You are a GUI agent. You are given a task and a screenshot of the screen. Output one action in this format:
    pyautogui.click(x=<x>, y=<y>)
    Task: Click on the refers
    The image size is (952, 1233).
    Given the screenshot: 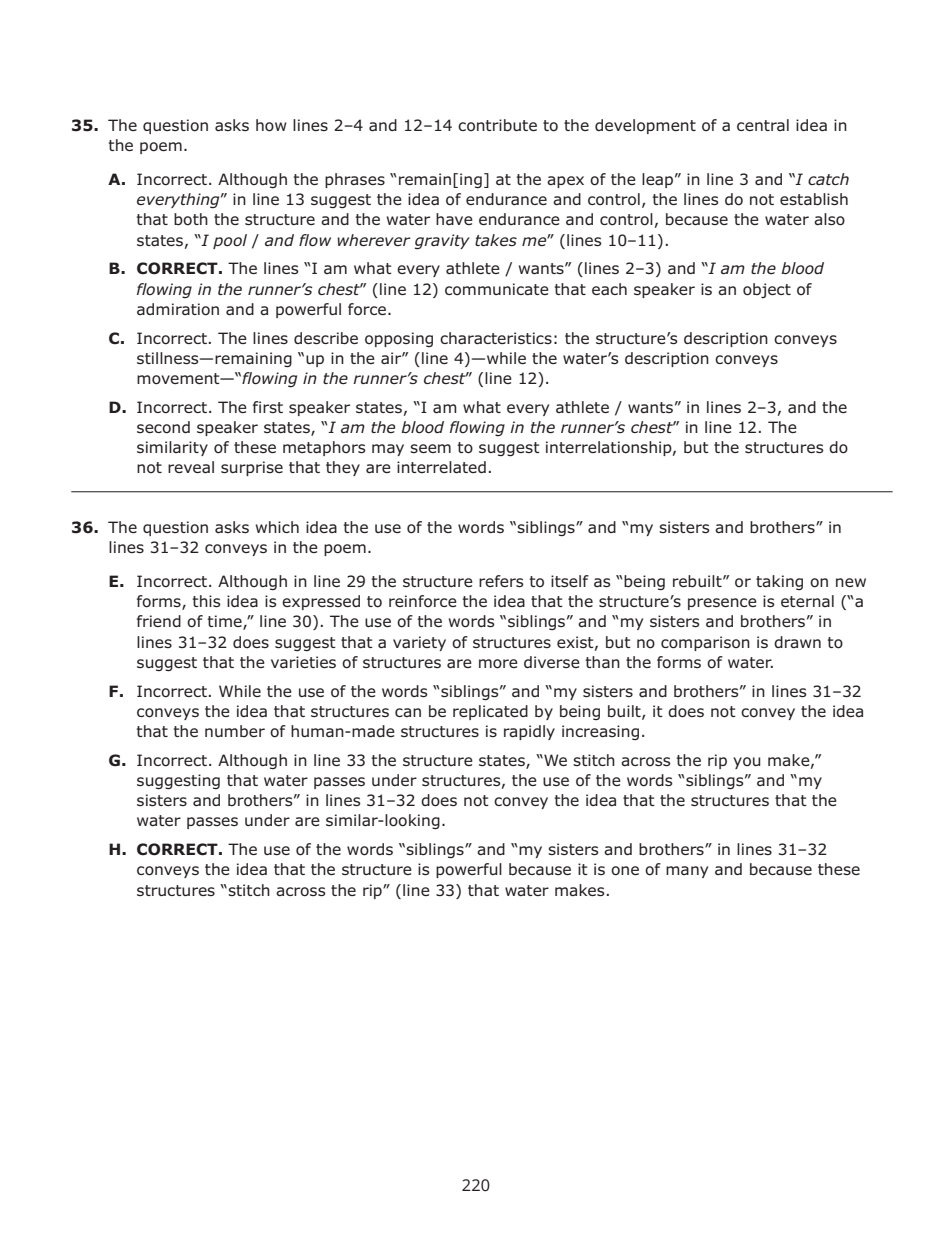 What is the action you would take?
    pyautogui.click(x=501, y=581)
